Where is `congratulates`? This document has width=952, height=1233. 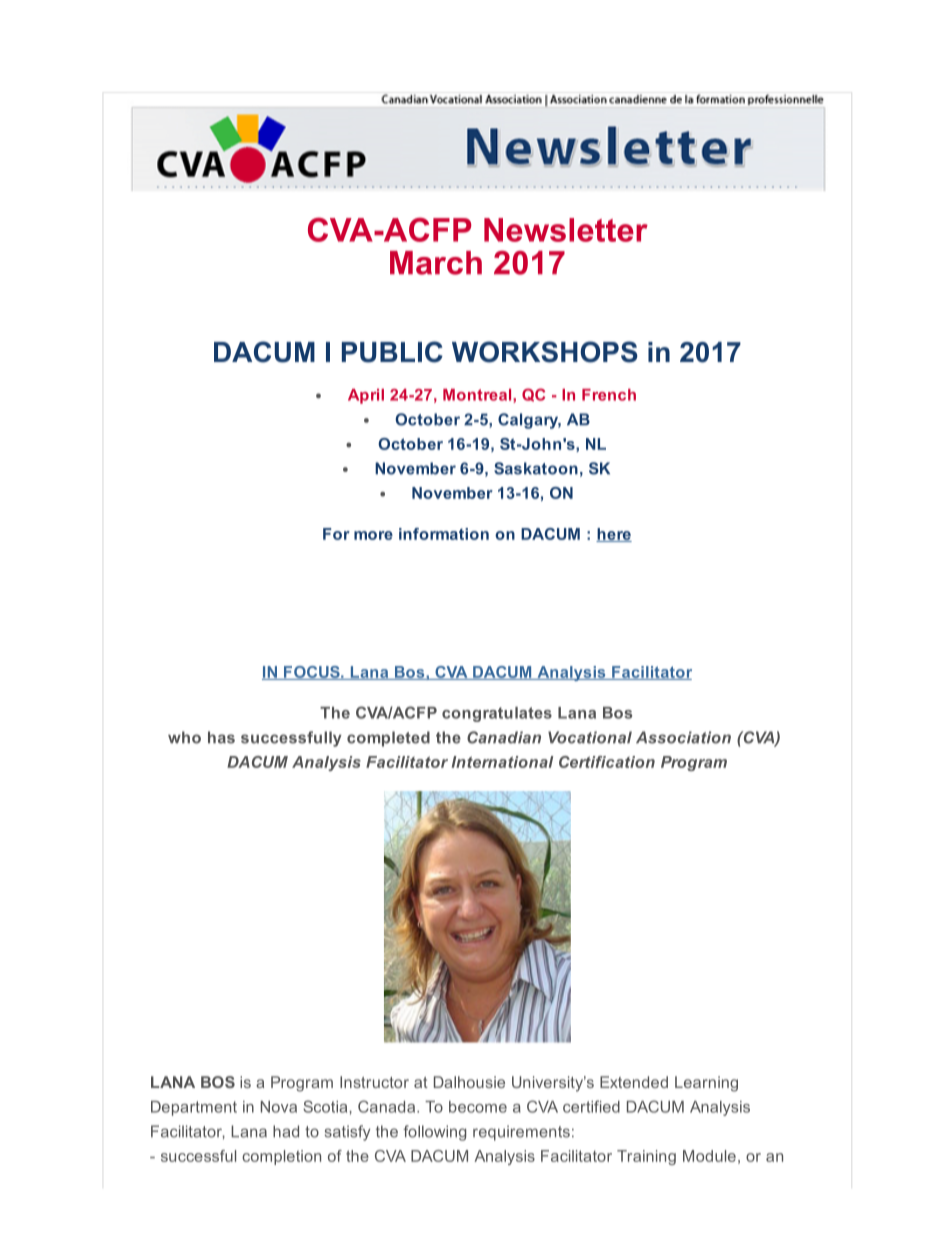 congratulates is located at coordinates (497, 714).
